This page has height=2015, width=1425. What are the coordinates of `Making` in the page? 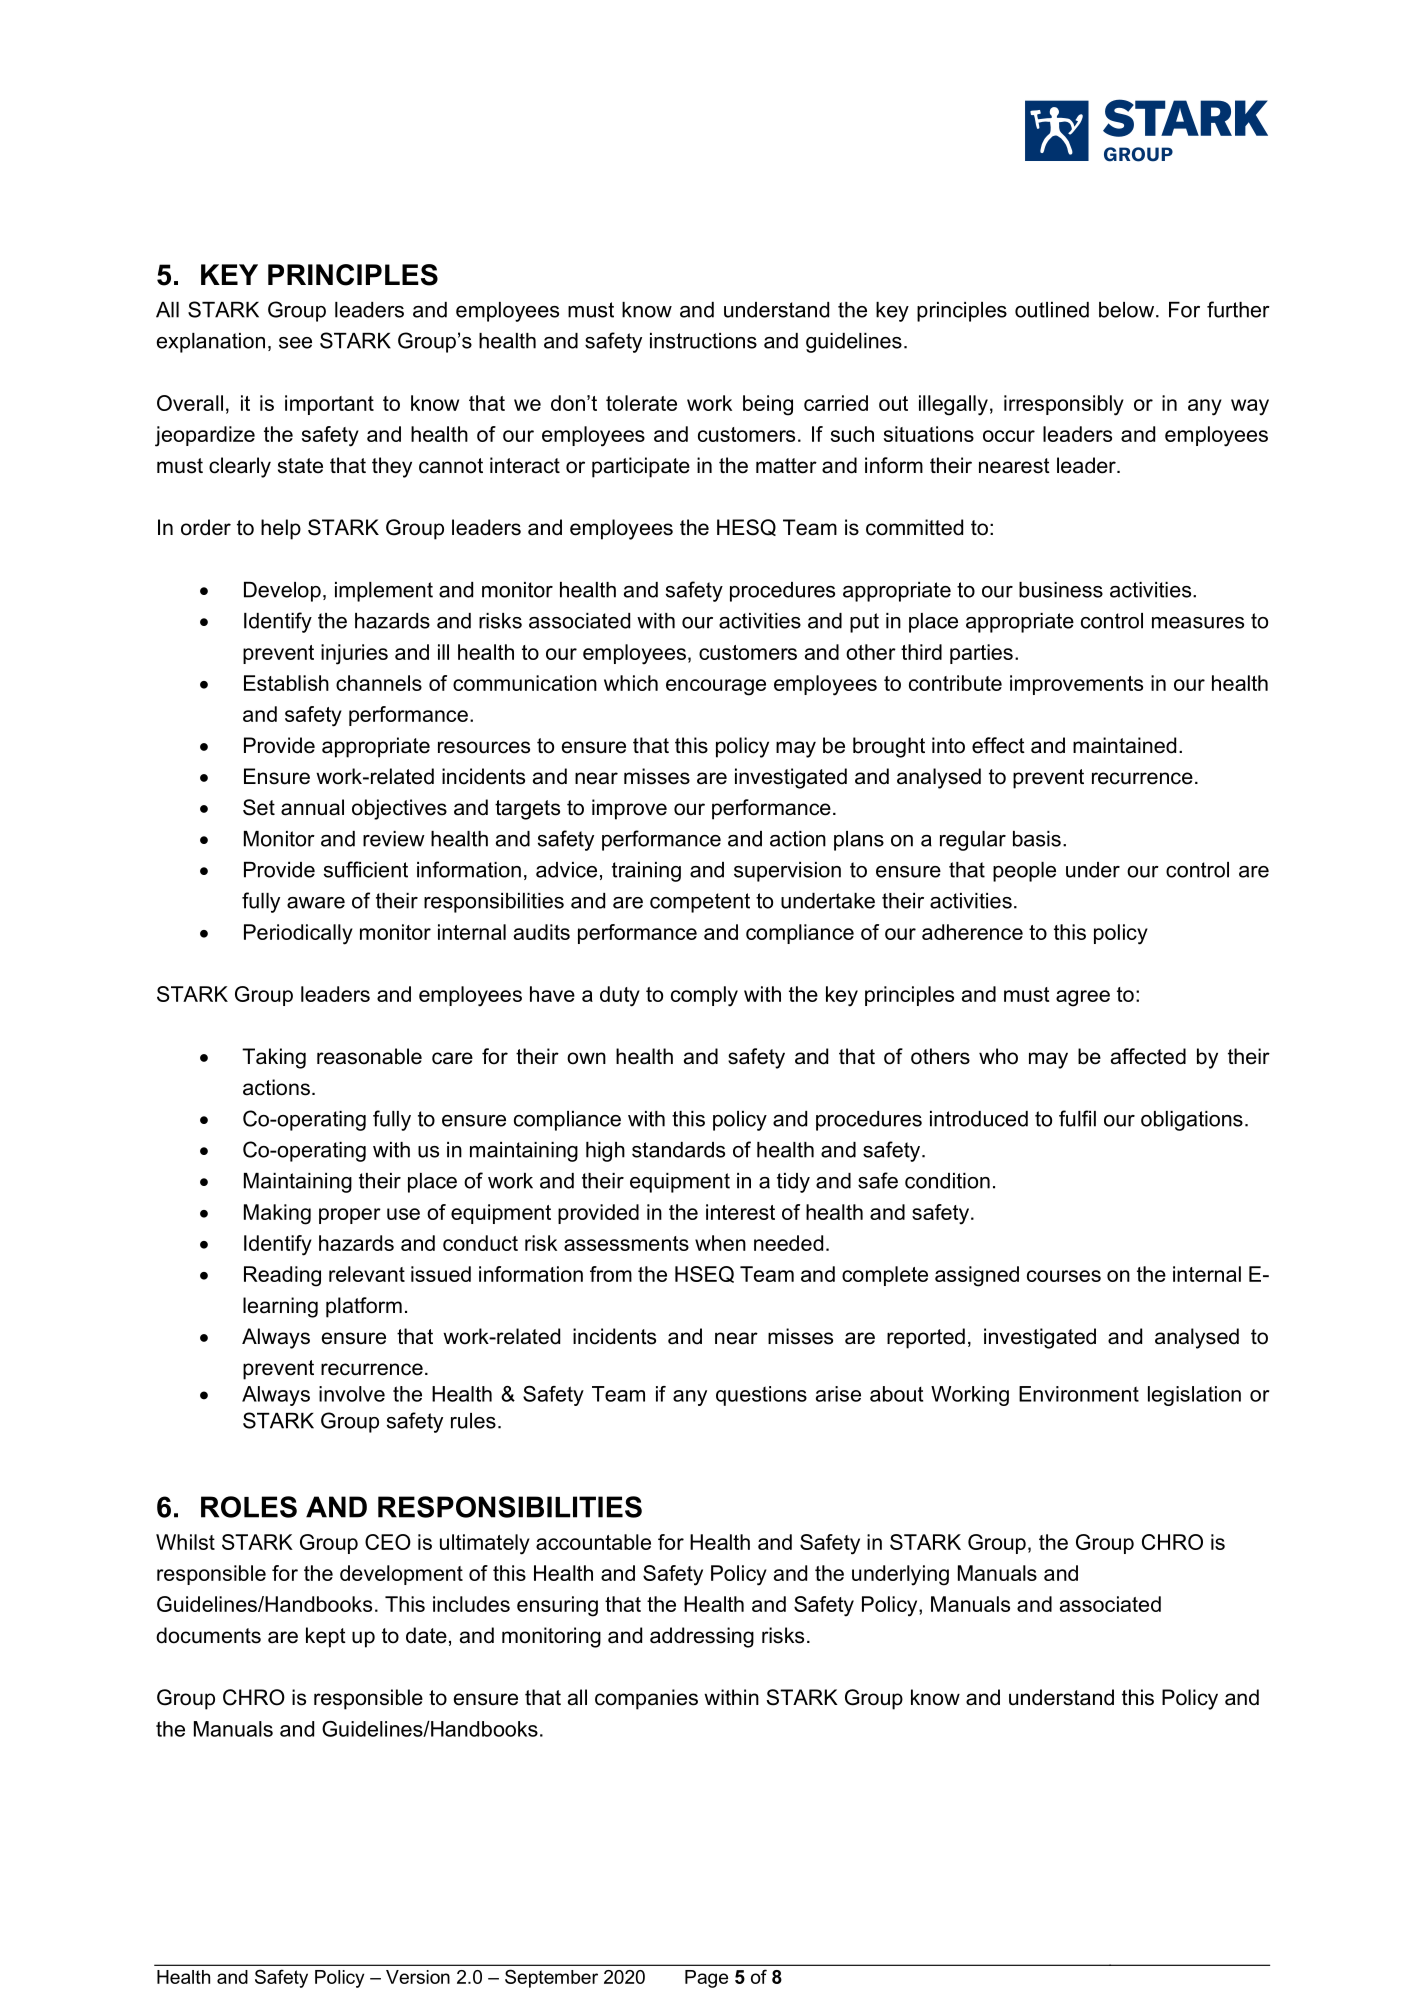 It's located at (277, 1214).
